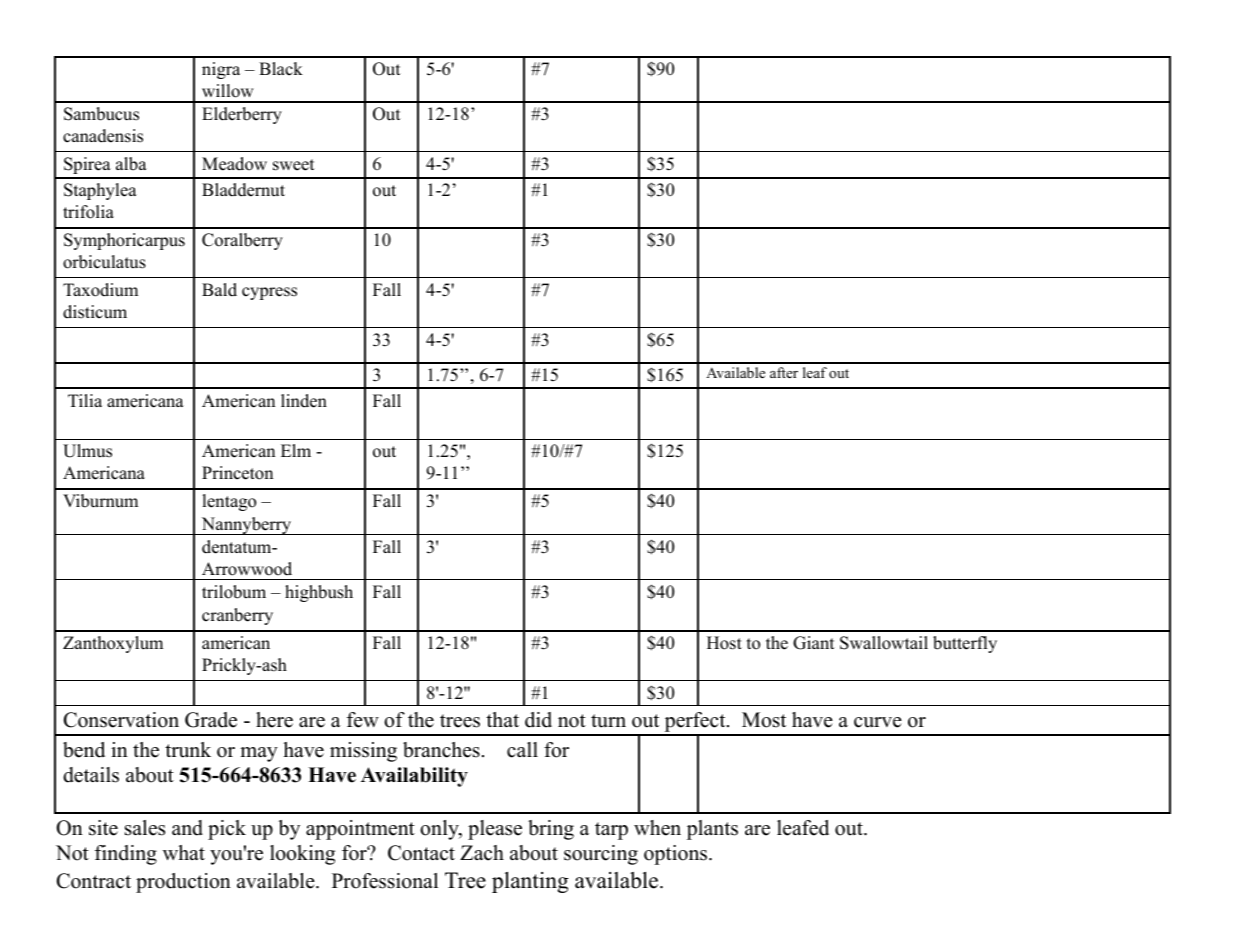  What do you see at coordinates (184, 852) in the screenshot?
I see `what` at bounding box center [184, 852].
